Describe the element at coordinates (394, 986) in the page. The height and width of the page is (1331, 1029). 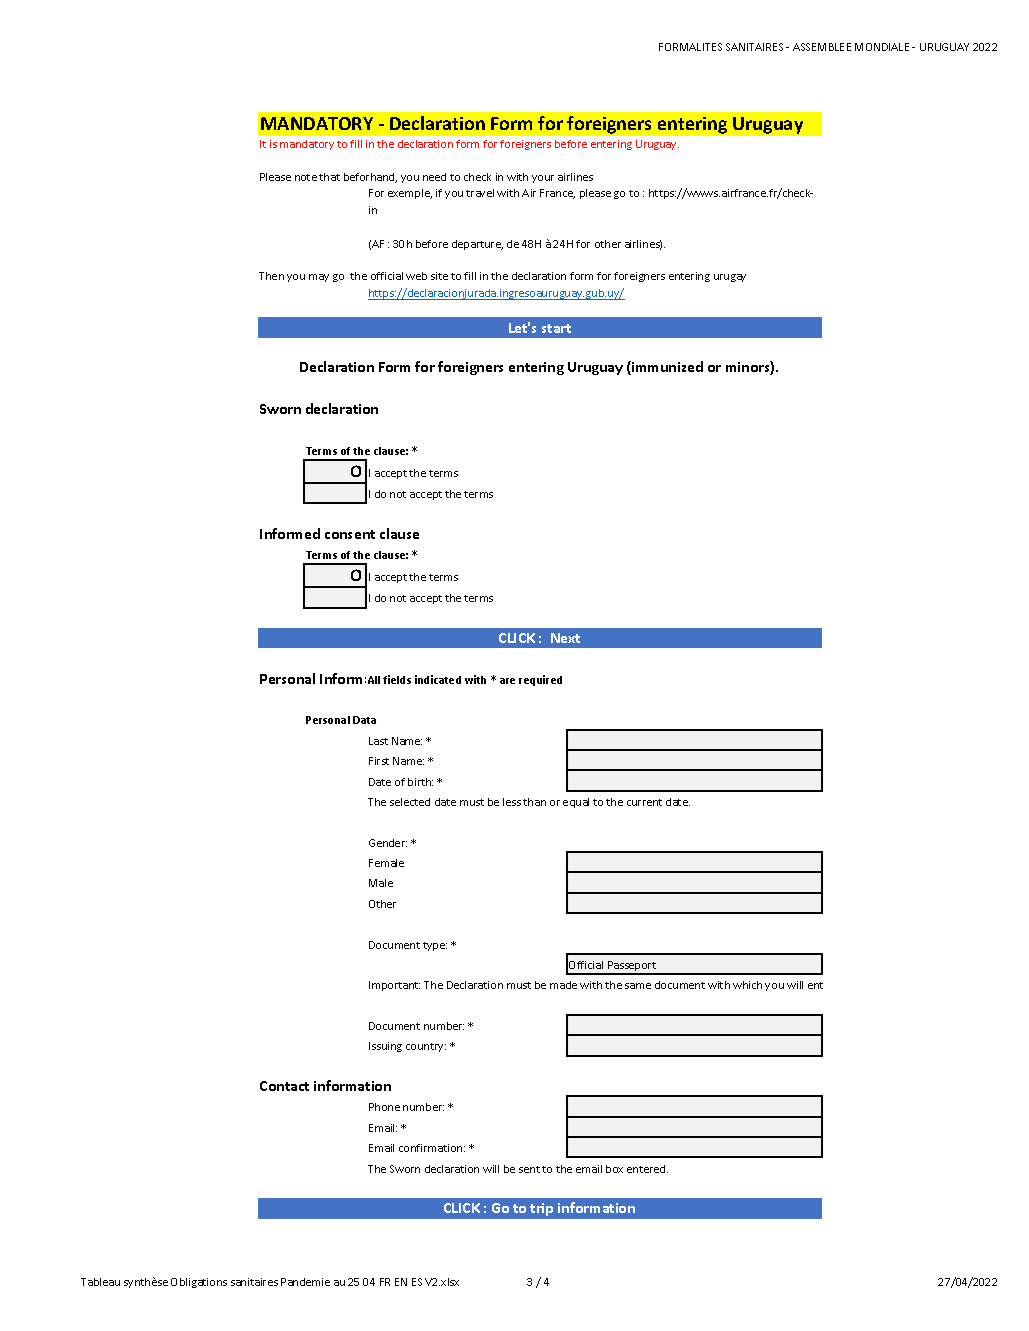
I see `Important` at that location.
